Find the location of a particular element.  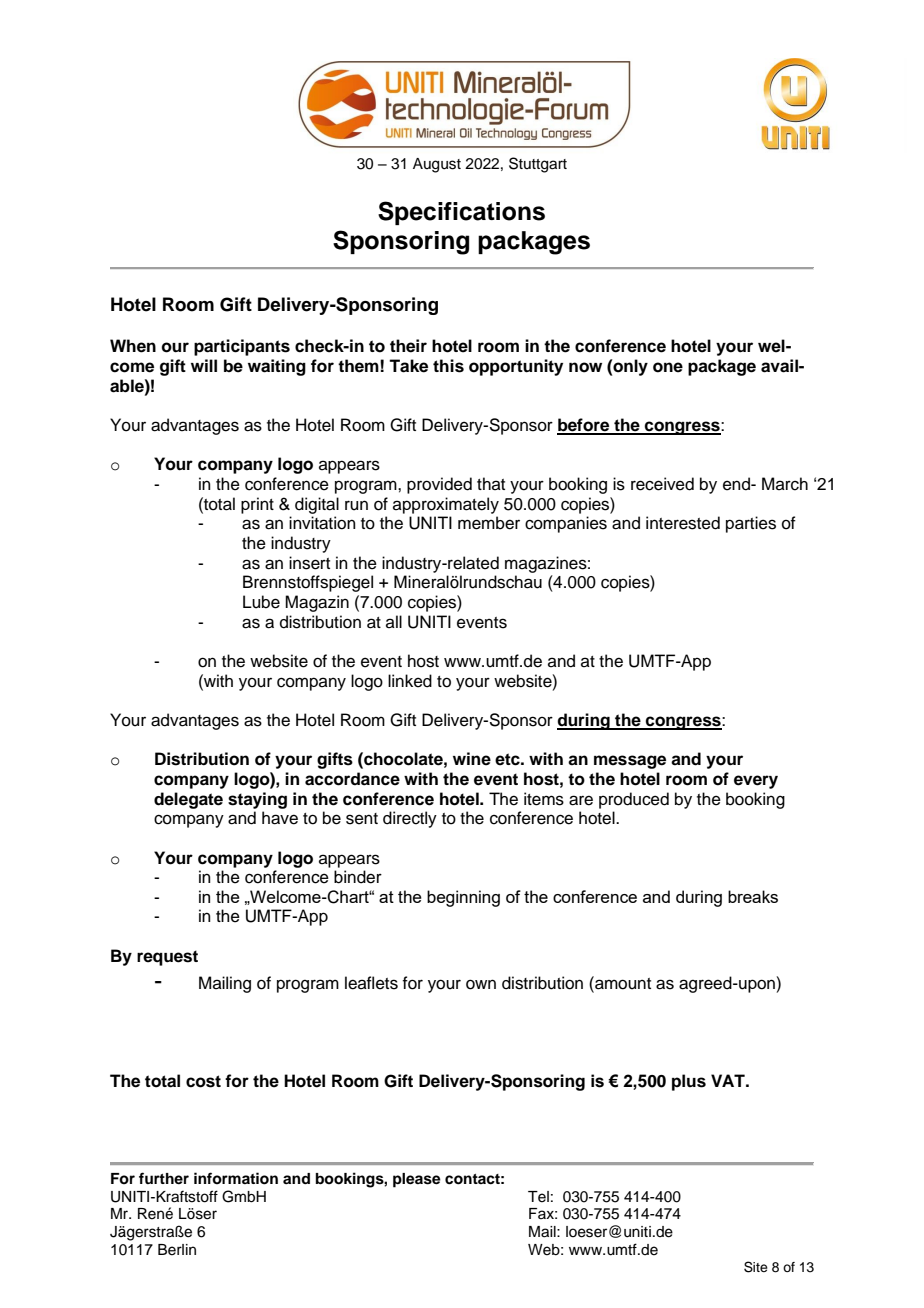

delegate is located at coordinates (188, 800).
